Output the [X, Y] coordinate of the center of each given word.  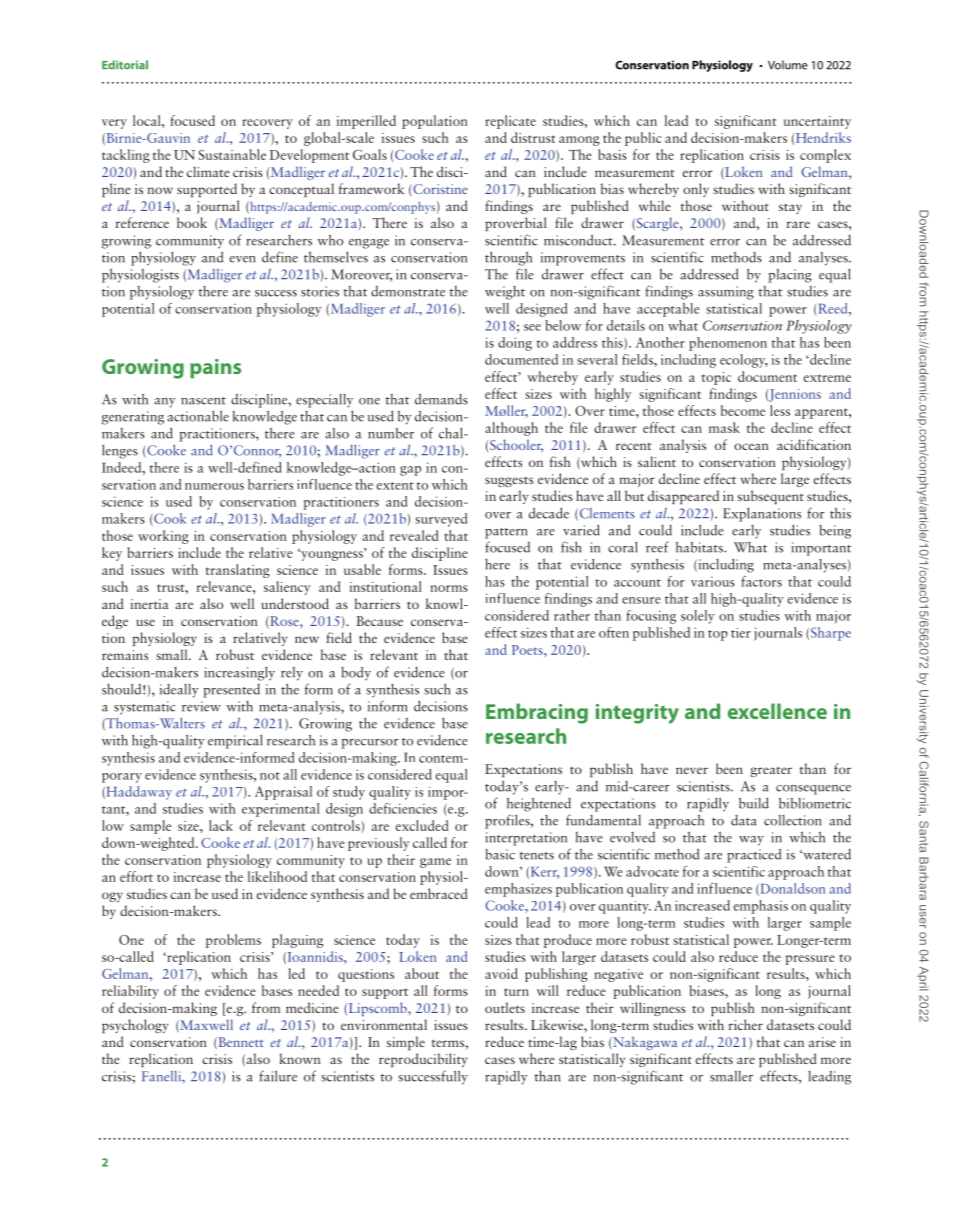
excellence [777, 711]
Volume [788, 65]
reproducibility [423, 1060]
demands [441, 399]
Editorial [125, 65]
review [201, 706]
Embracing [537, 713]
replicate [510, 122]
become [743, 410]
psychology [135, 1026]
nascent [203, 401]
